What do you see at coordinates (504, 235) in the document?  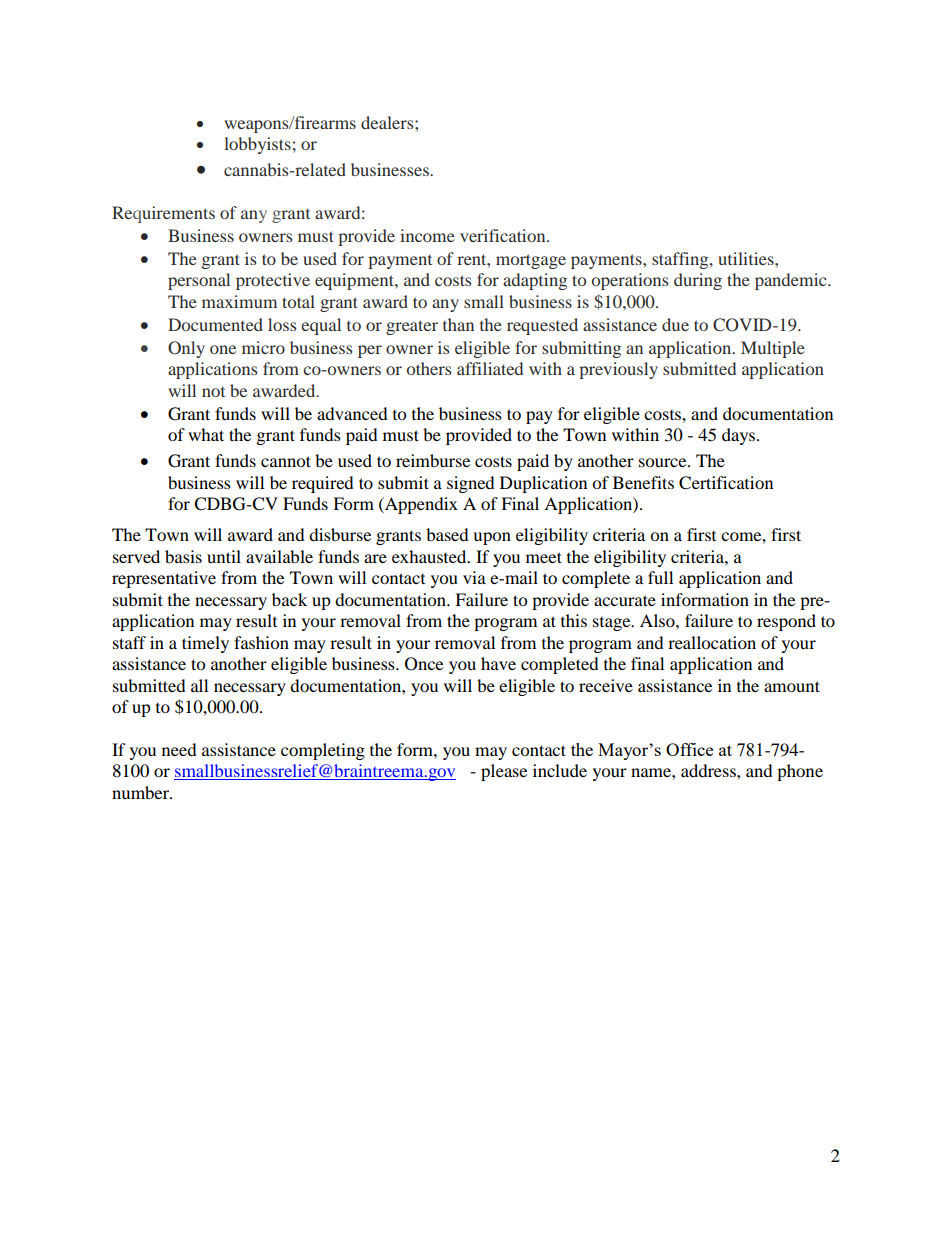 I see `verification` at bounding box center [504, 235].
